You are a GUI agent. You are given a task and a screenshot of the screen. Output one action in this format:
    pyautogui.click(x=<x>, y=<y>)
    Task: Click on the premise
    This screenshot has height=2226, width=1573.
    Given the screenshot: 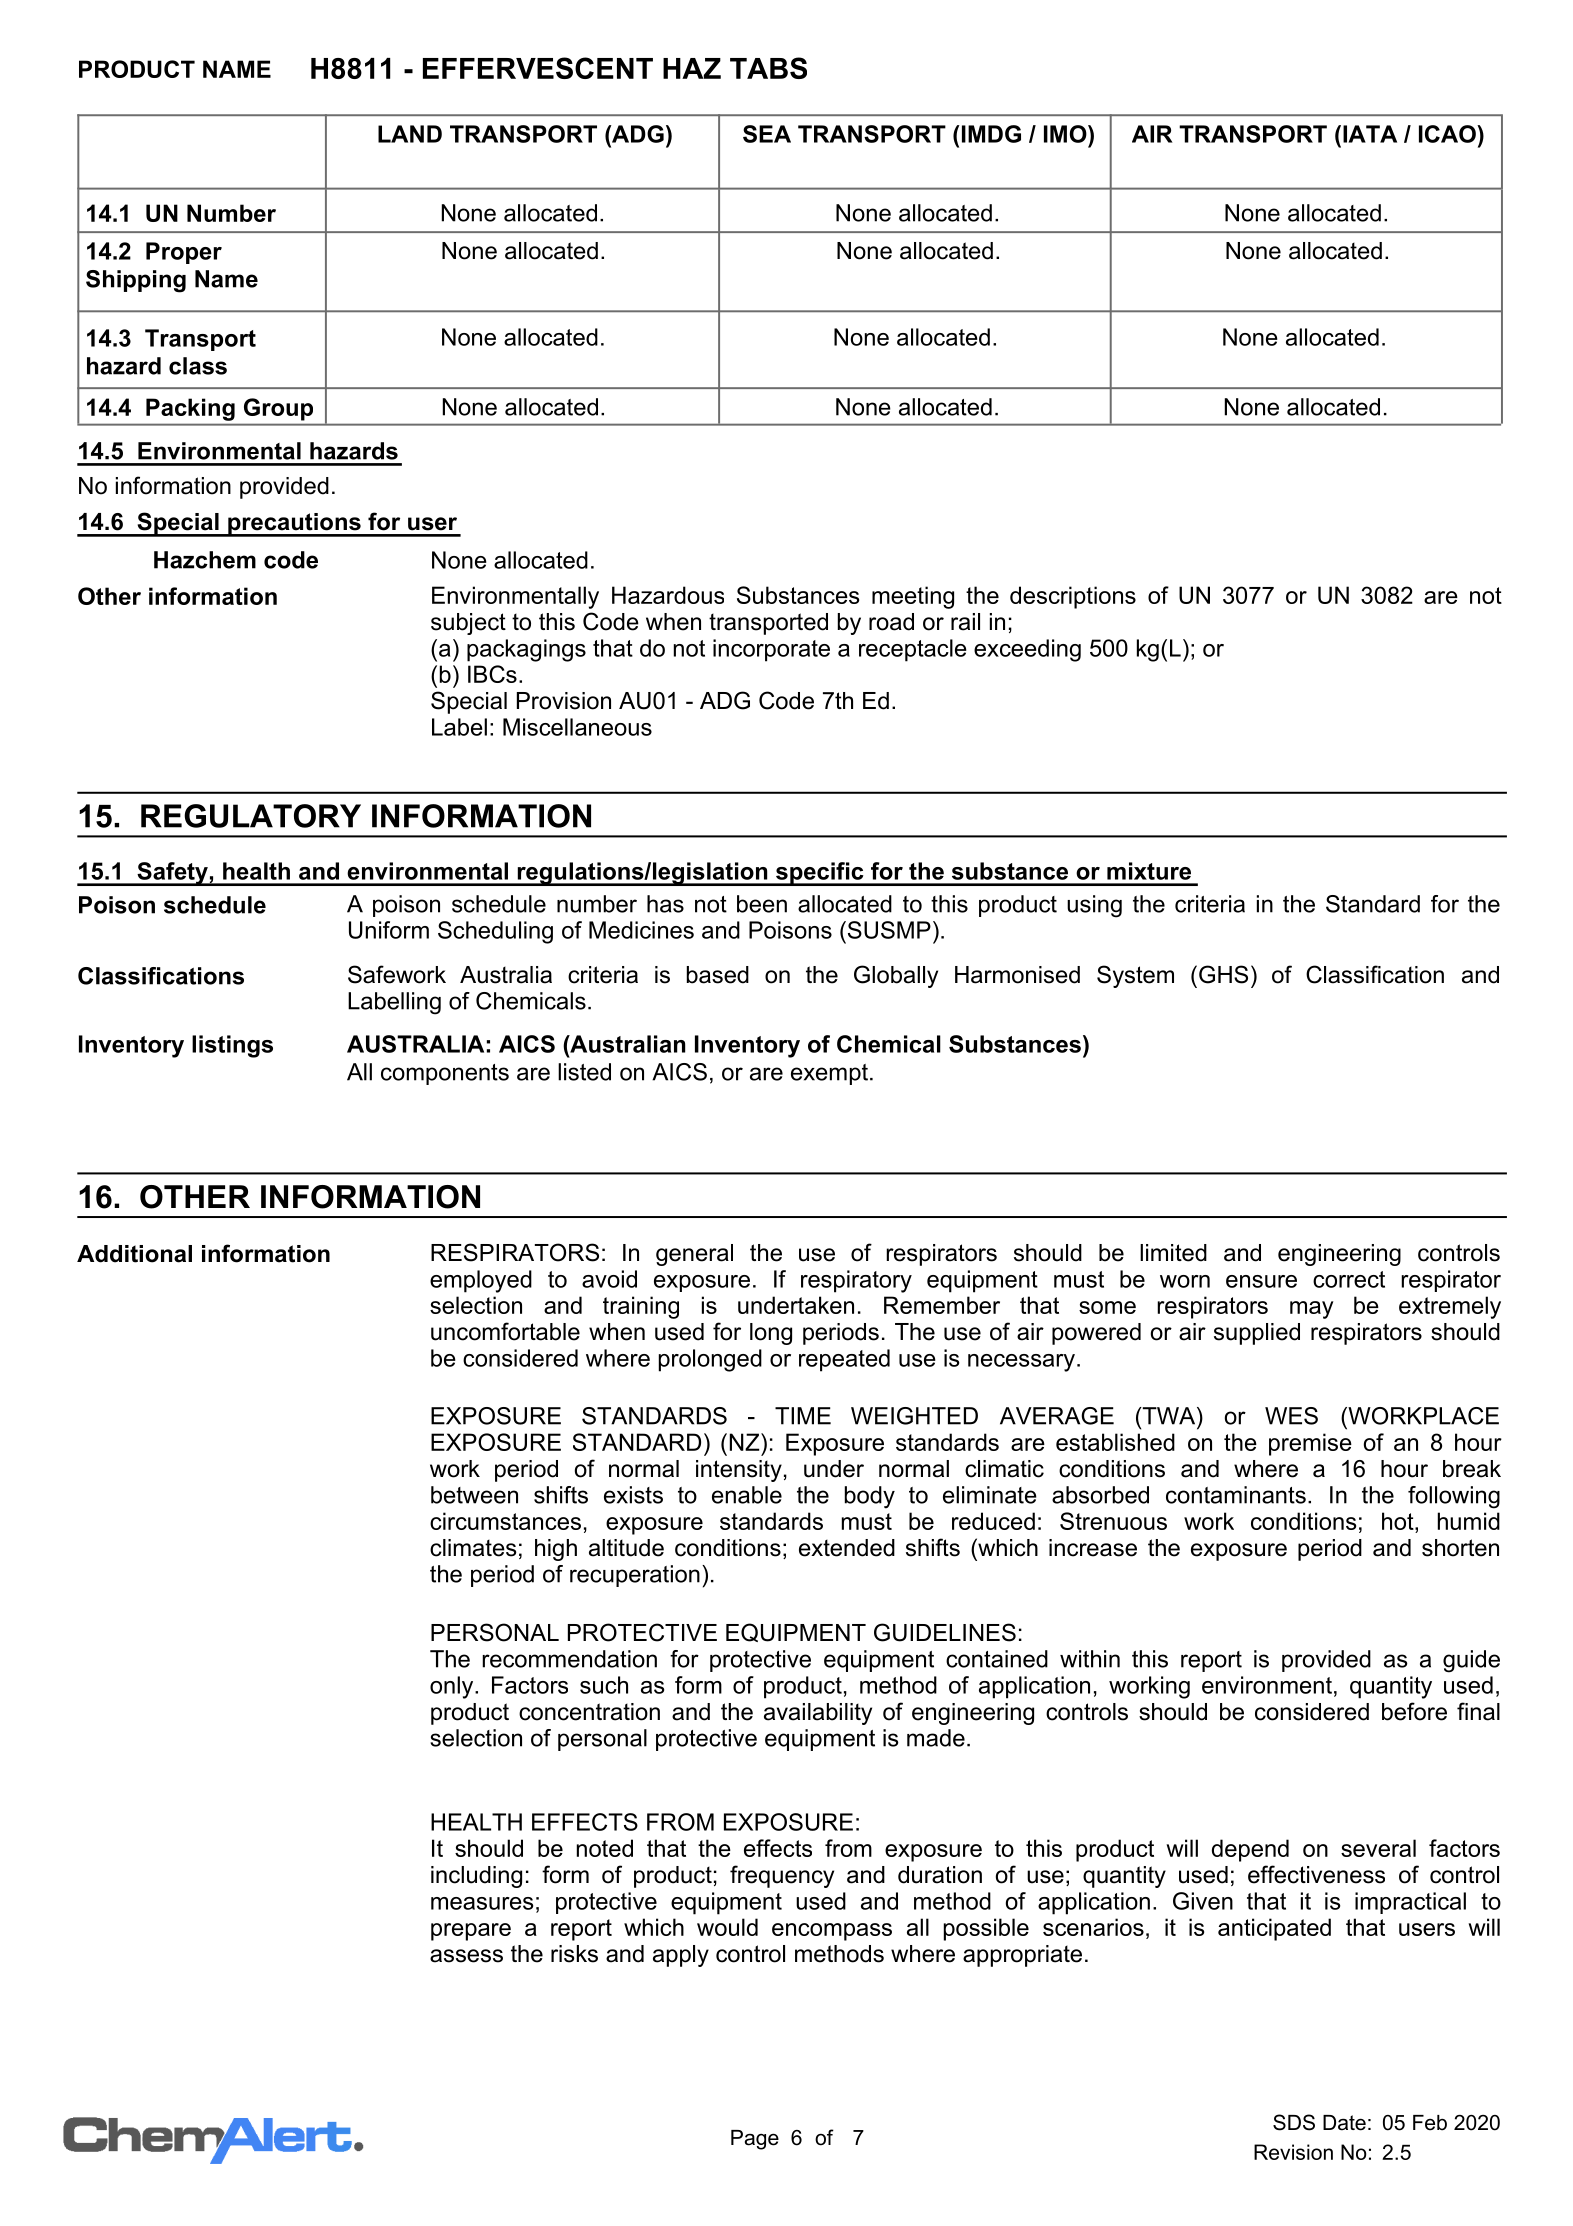 What is the action you would take?
    pyautogui.click(x=1310, y=1444)
